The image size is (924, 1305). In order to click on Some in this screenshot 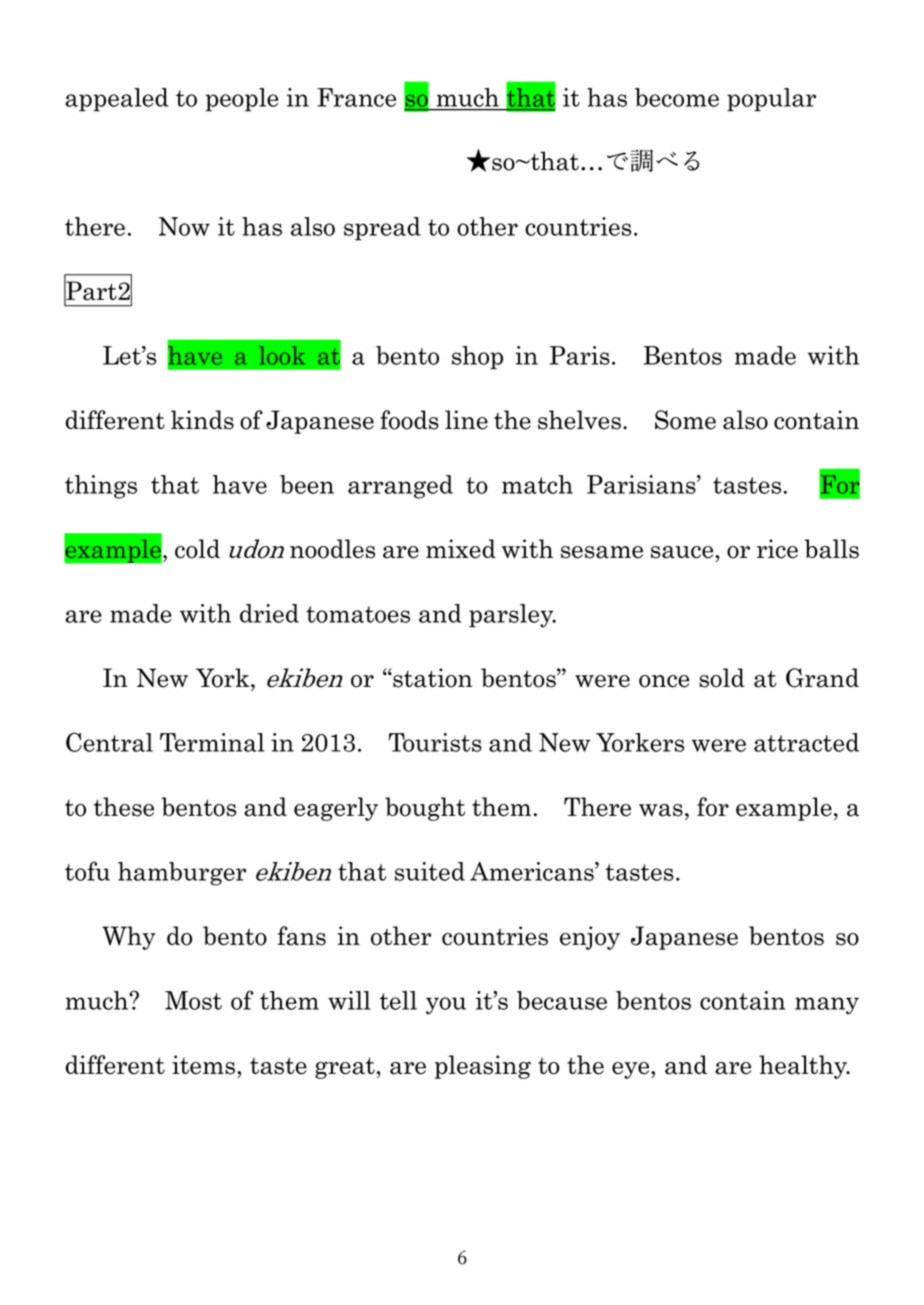, I will do `click(685, 420)`.
